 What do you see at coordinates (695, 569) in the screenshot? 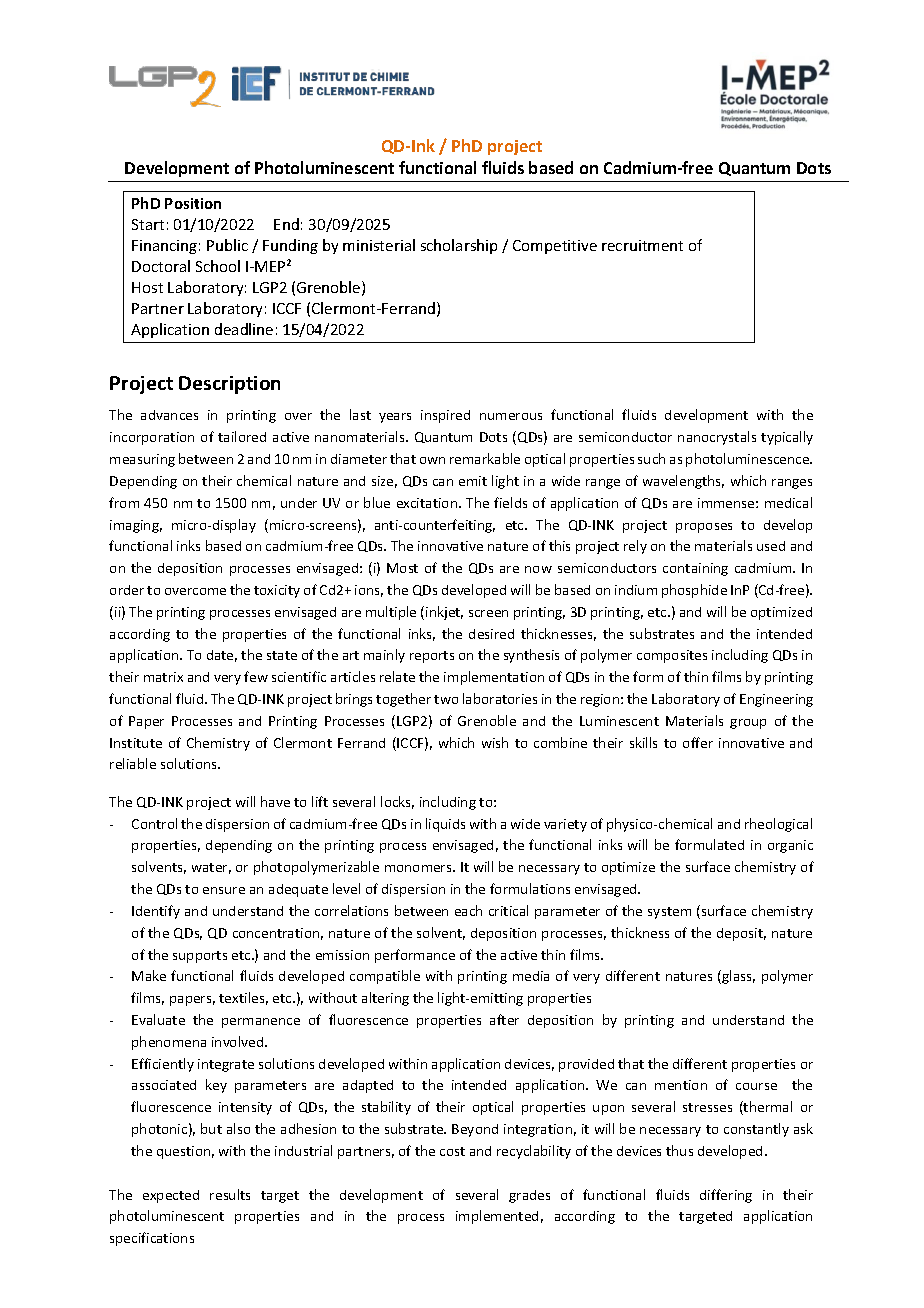
I see `containing` at bounding box center [695, 569].
